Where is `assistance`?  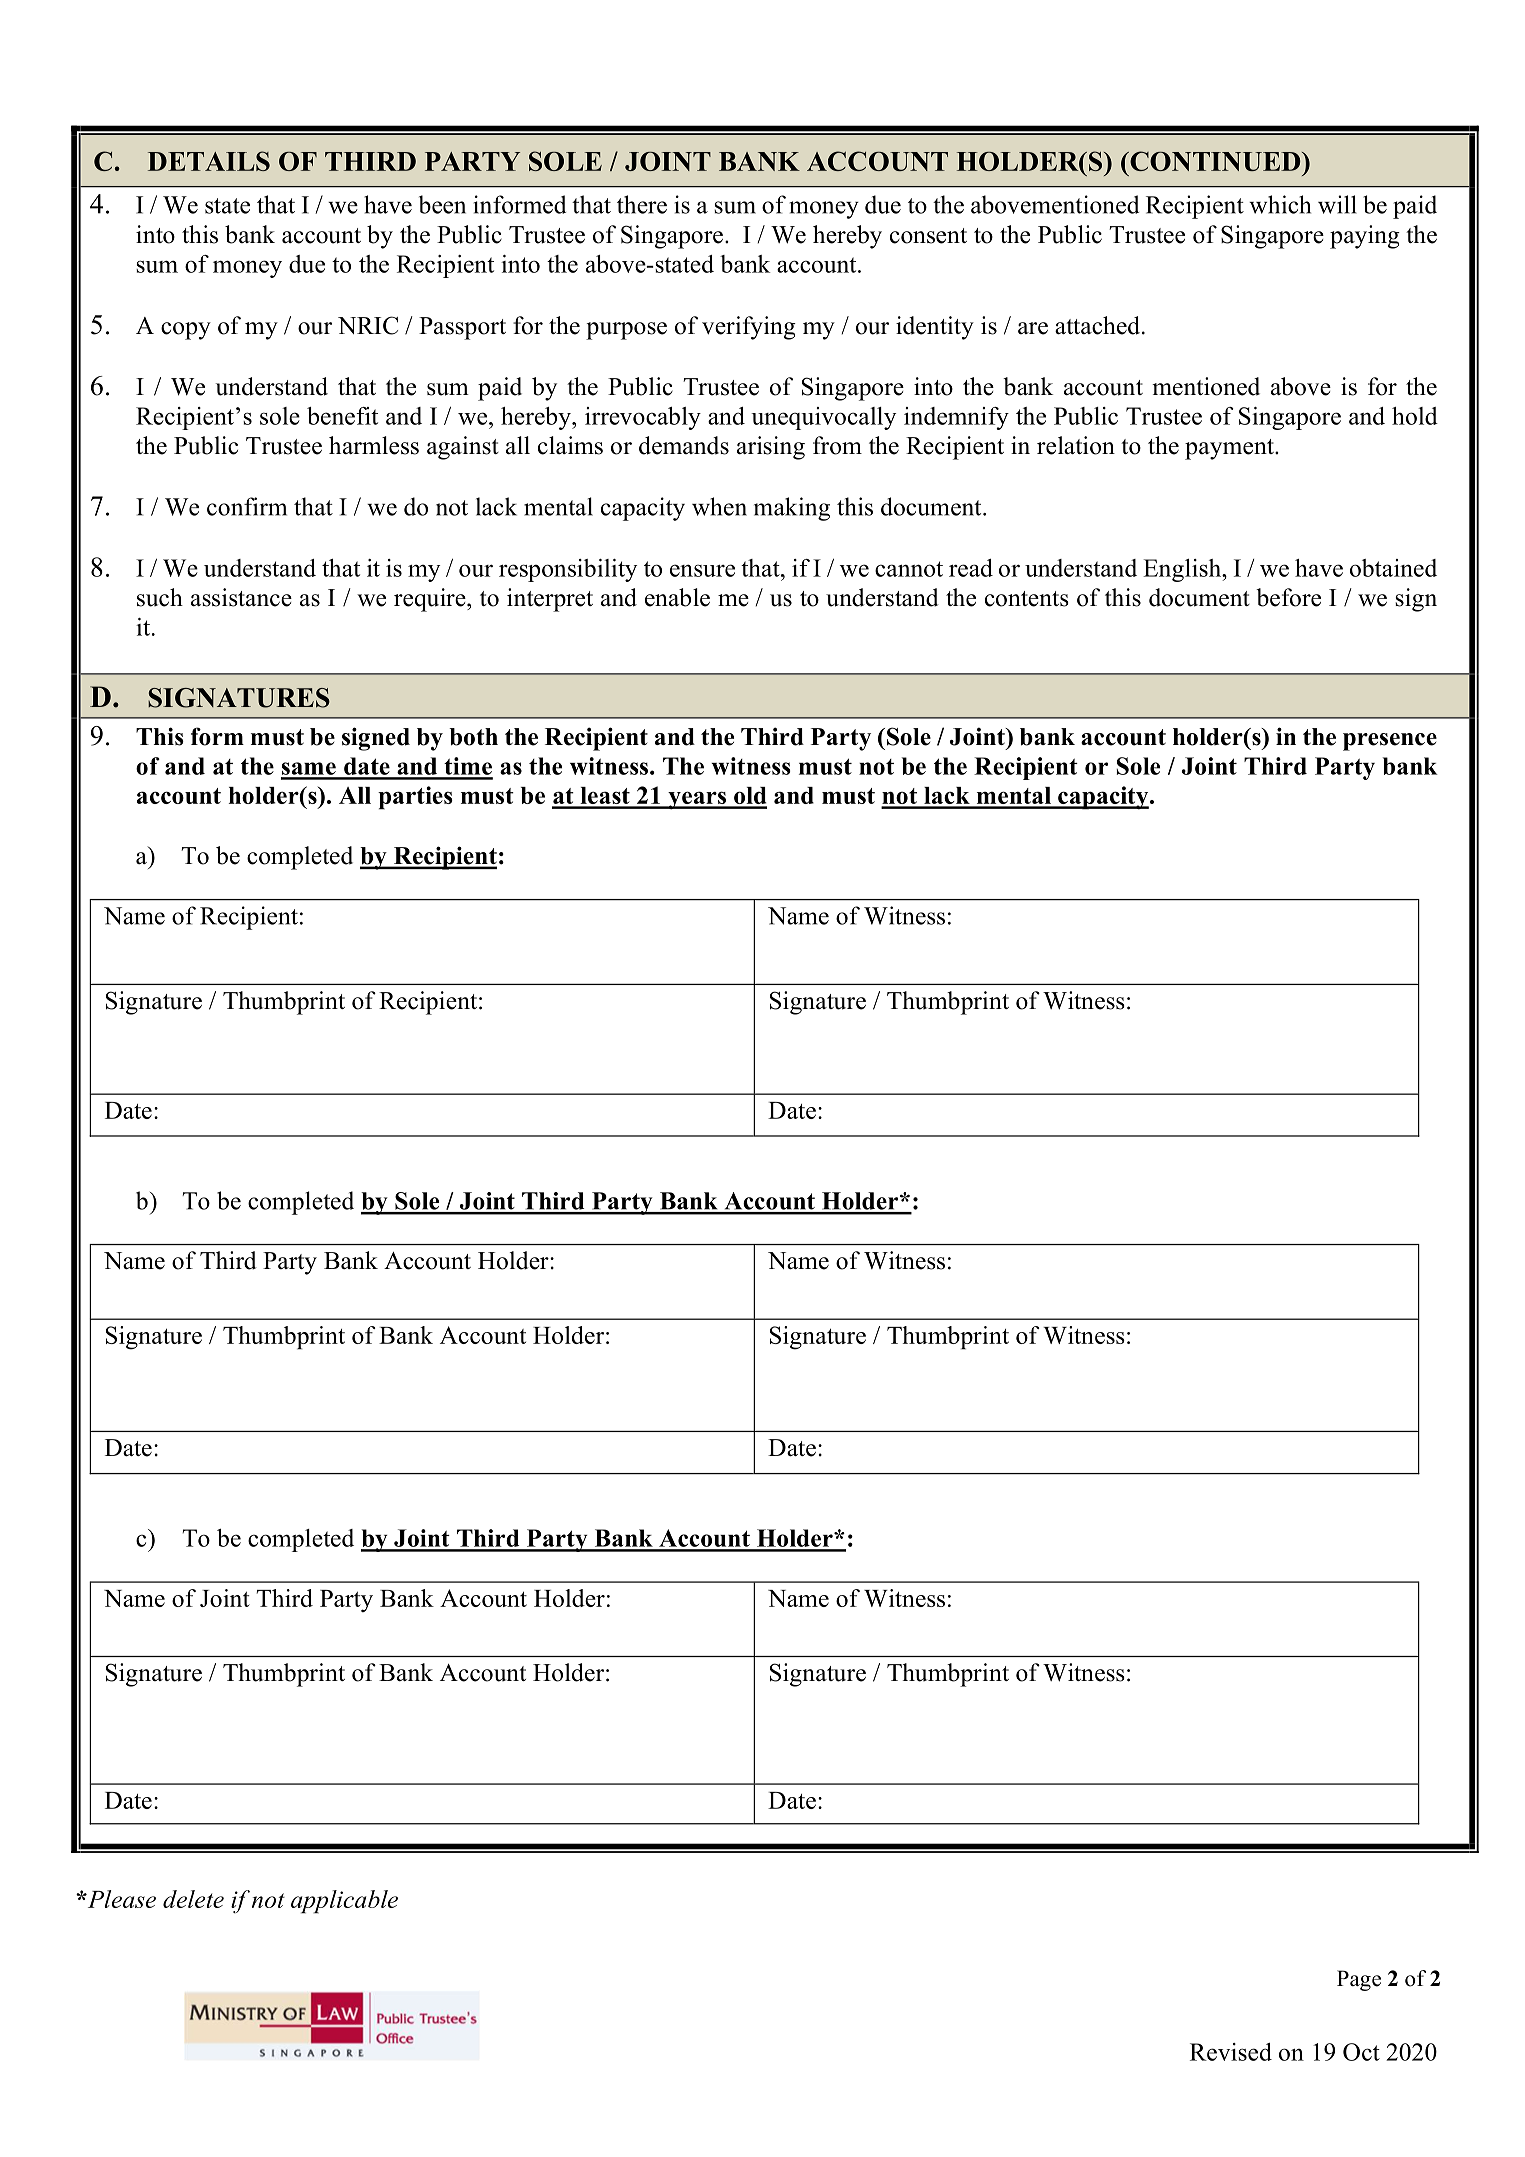
assistance is located at coordinates (241, 597).
